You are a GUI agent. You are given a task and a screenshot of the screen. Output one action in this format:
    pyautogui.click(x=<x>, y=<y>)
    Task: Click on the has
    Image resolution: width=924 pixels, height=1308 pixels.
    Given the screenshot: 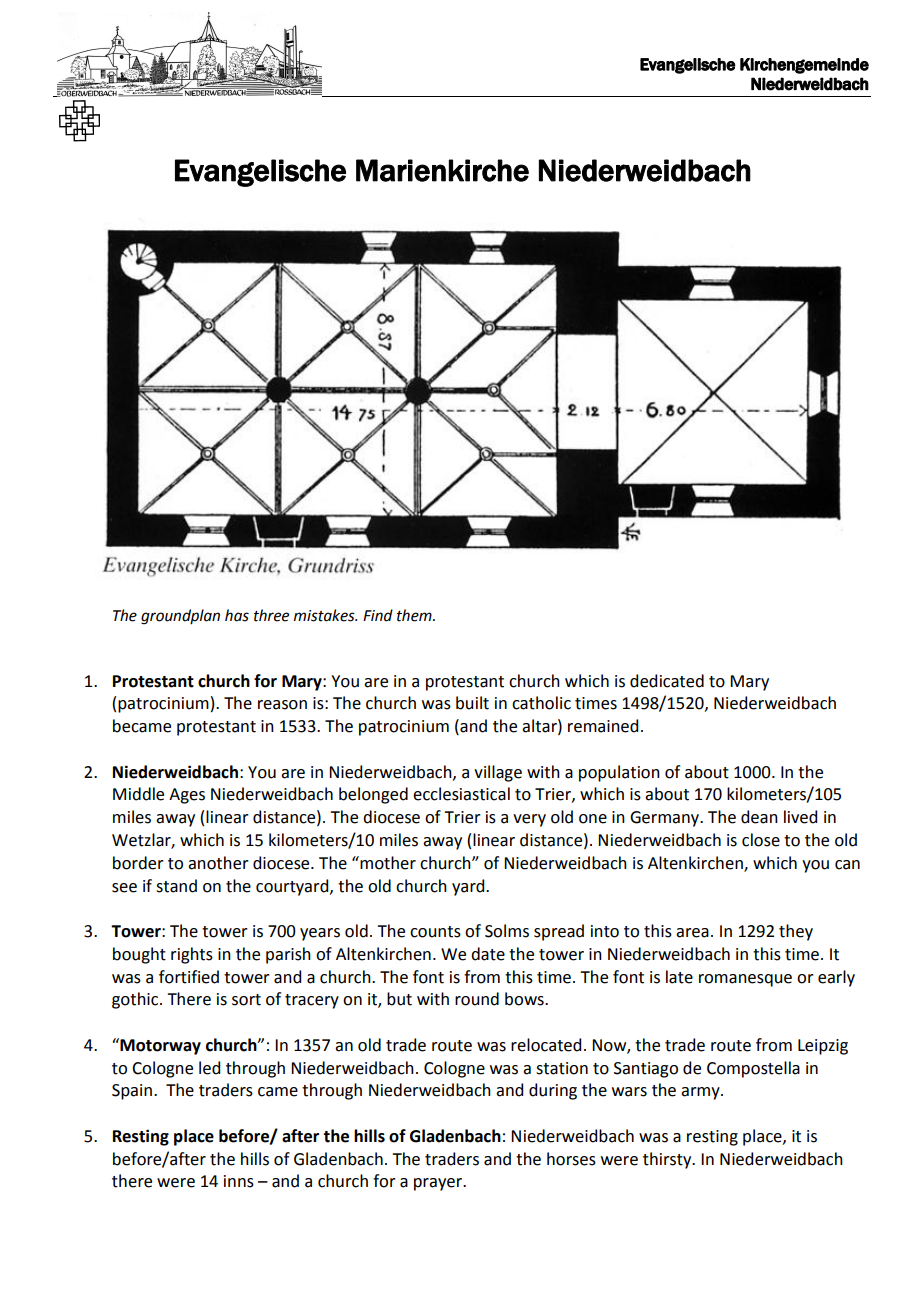 What is the action you would take?
    pyautogui.click(x=237, y=615)
